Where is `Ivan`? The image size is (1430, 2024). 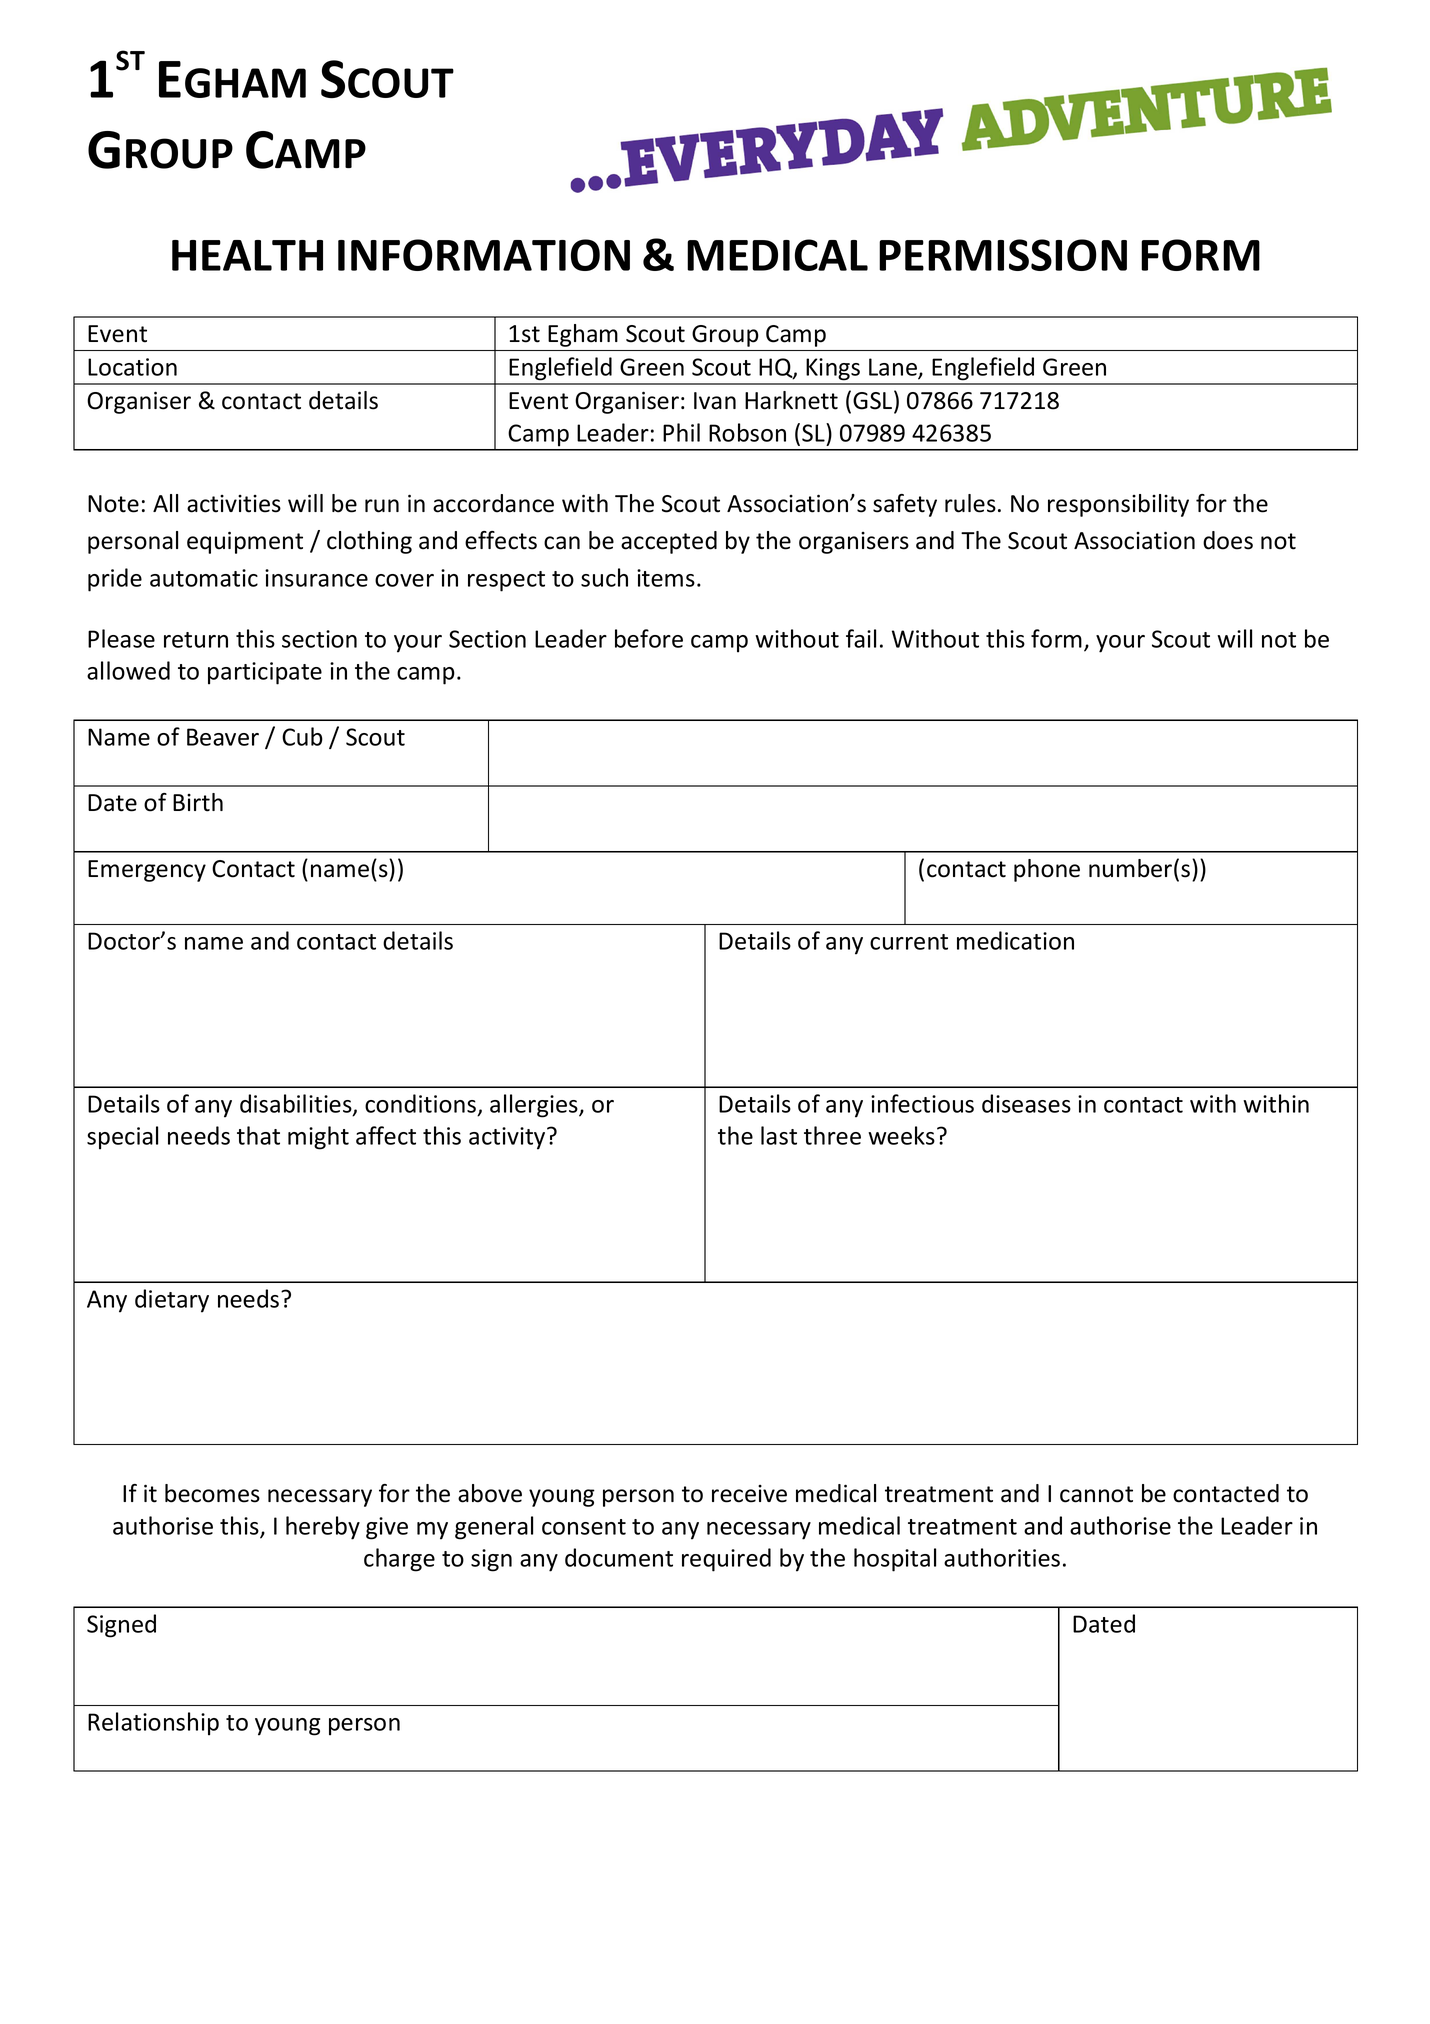 Ivan is located at coordinates (715, 401).
